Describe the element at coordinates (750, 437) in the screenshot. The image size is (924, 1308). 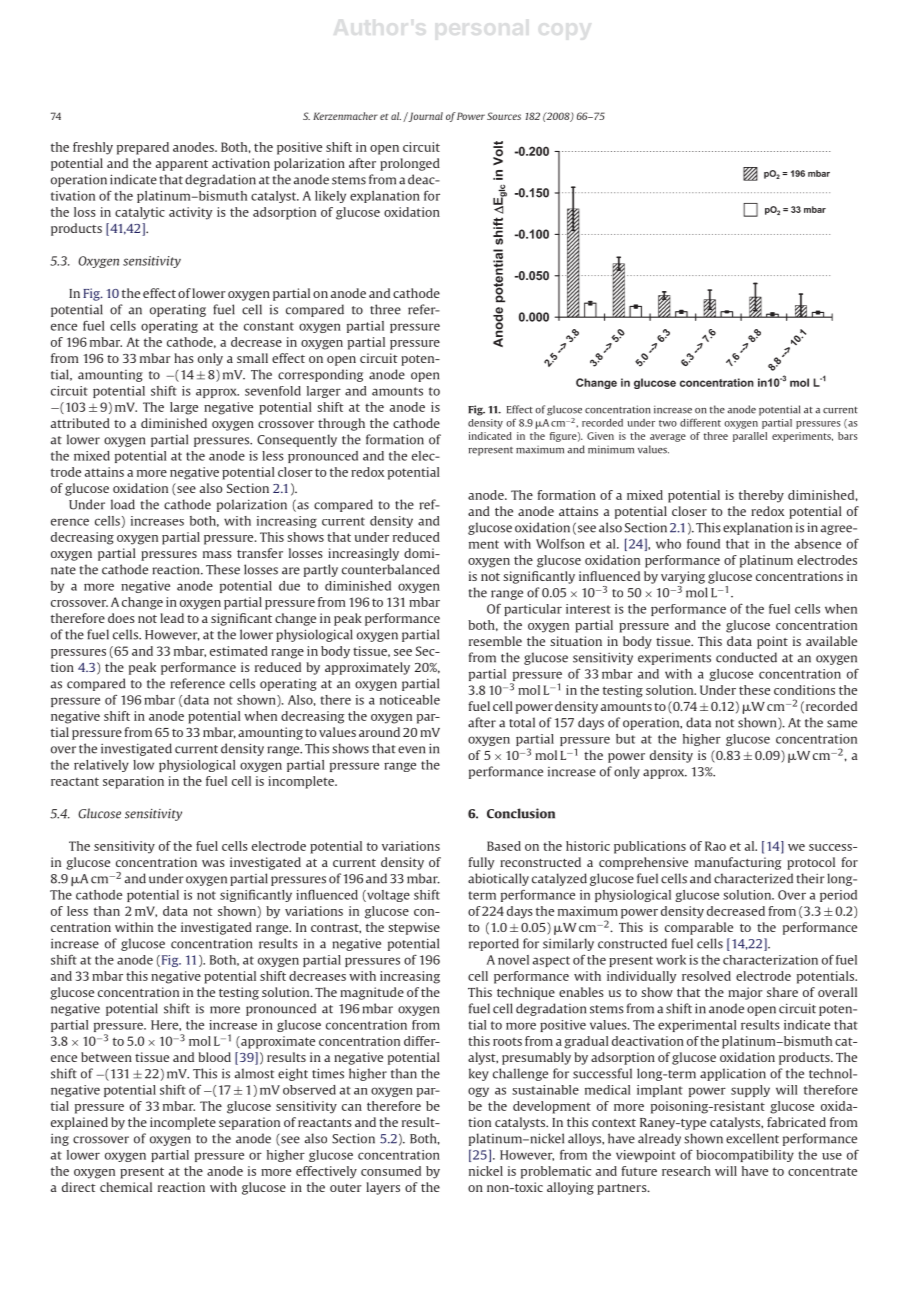
I see `parallel` at that location.
